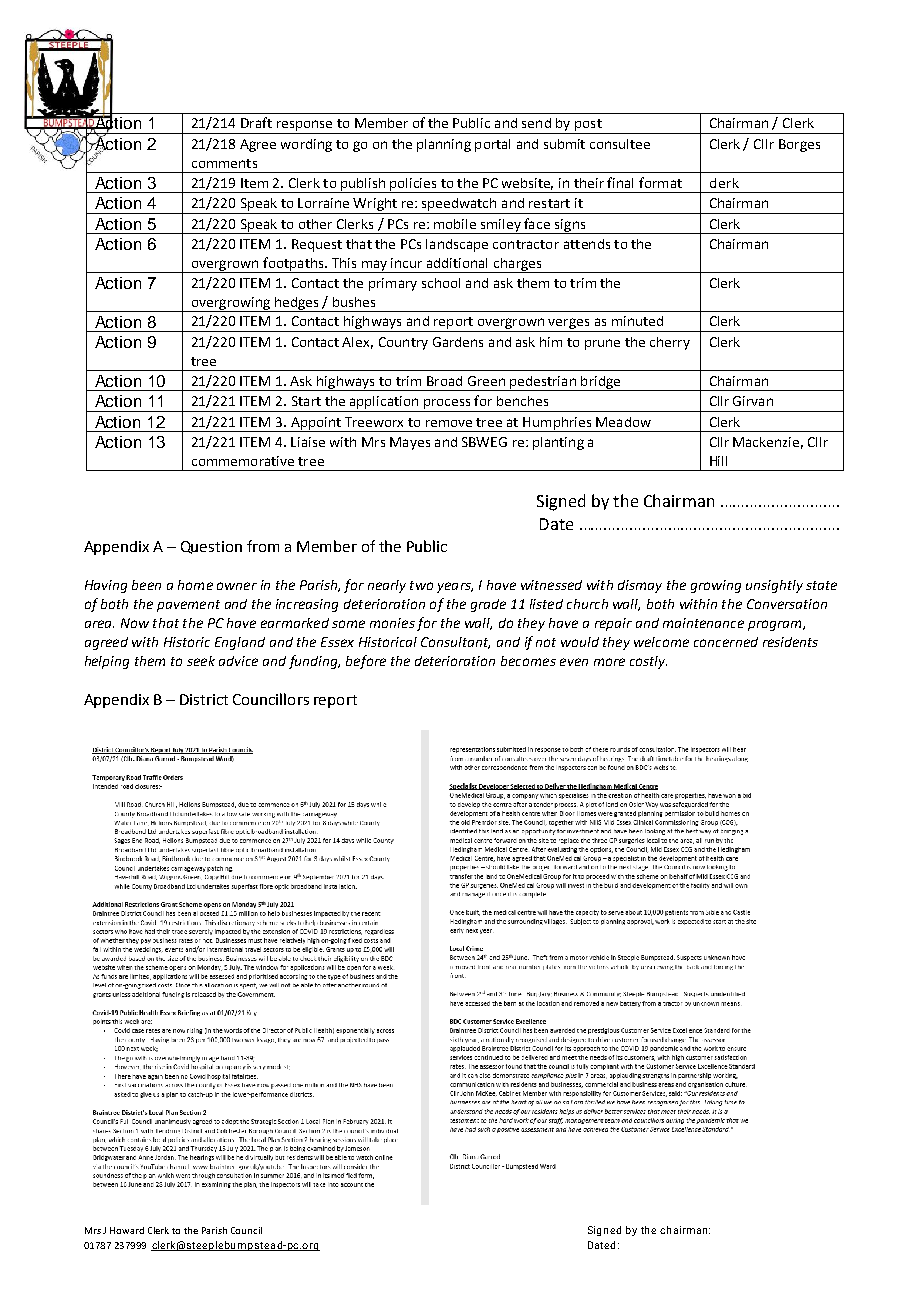 The width and height of the screenshot is (924, 1309). I want to click on Borges, so click(799, 145).
